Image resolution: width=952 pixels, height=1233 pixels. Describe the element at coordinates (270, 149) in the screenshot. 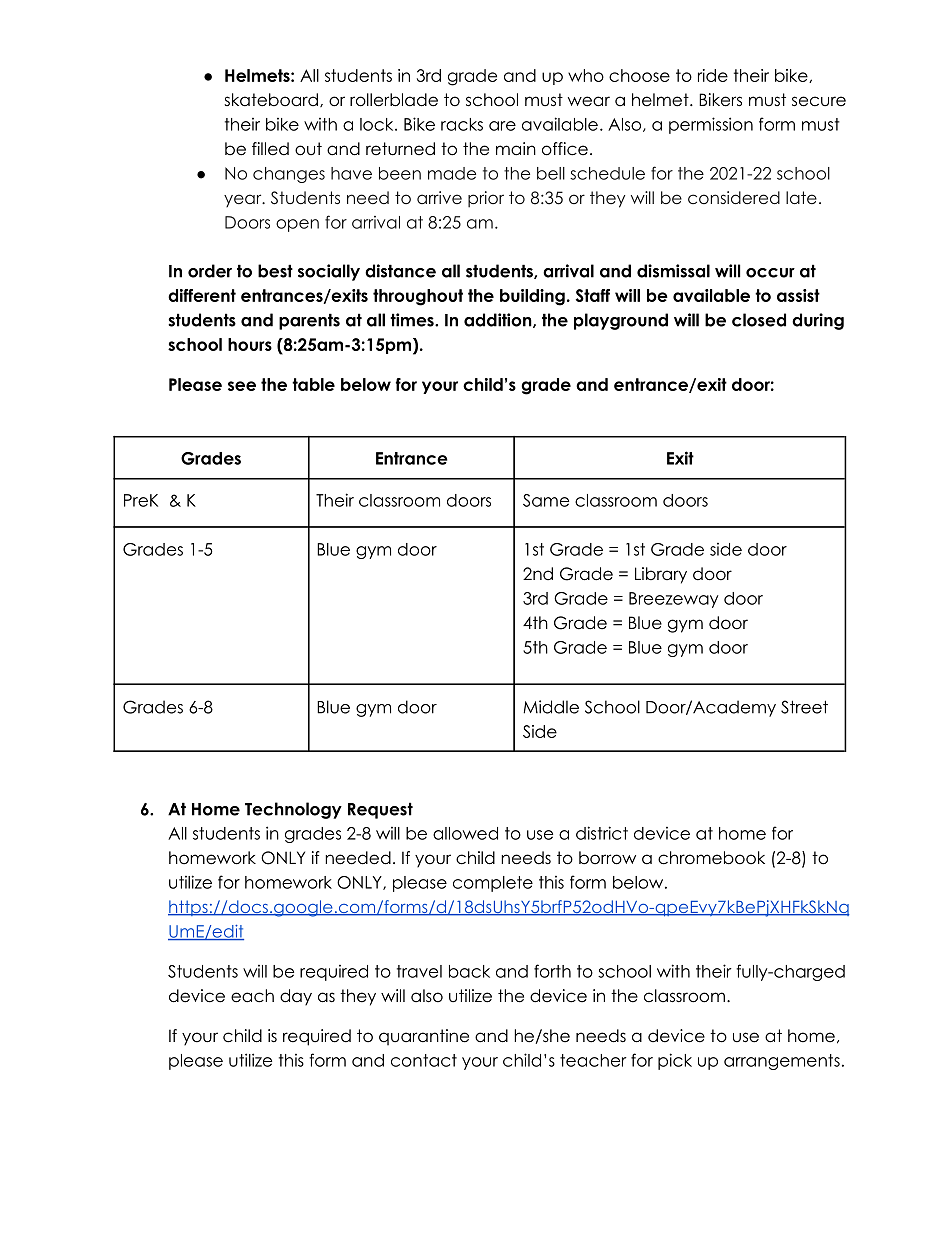

I see `filled` at that location.
